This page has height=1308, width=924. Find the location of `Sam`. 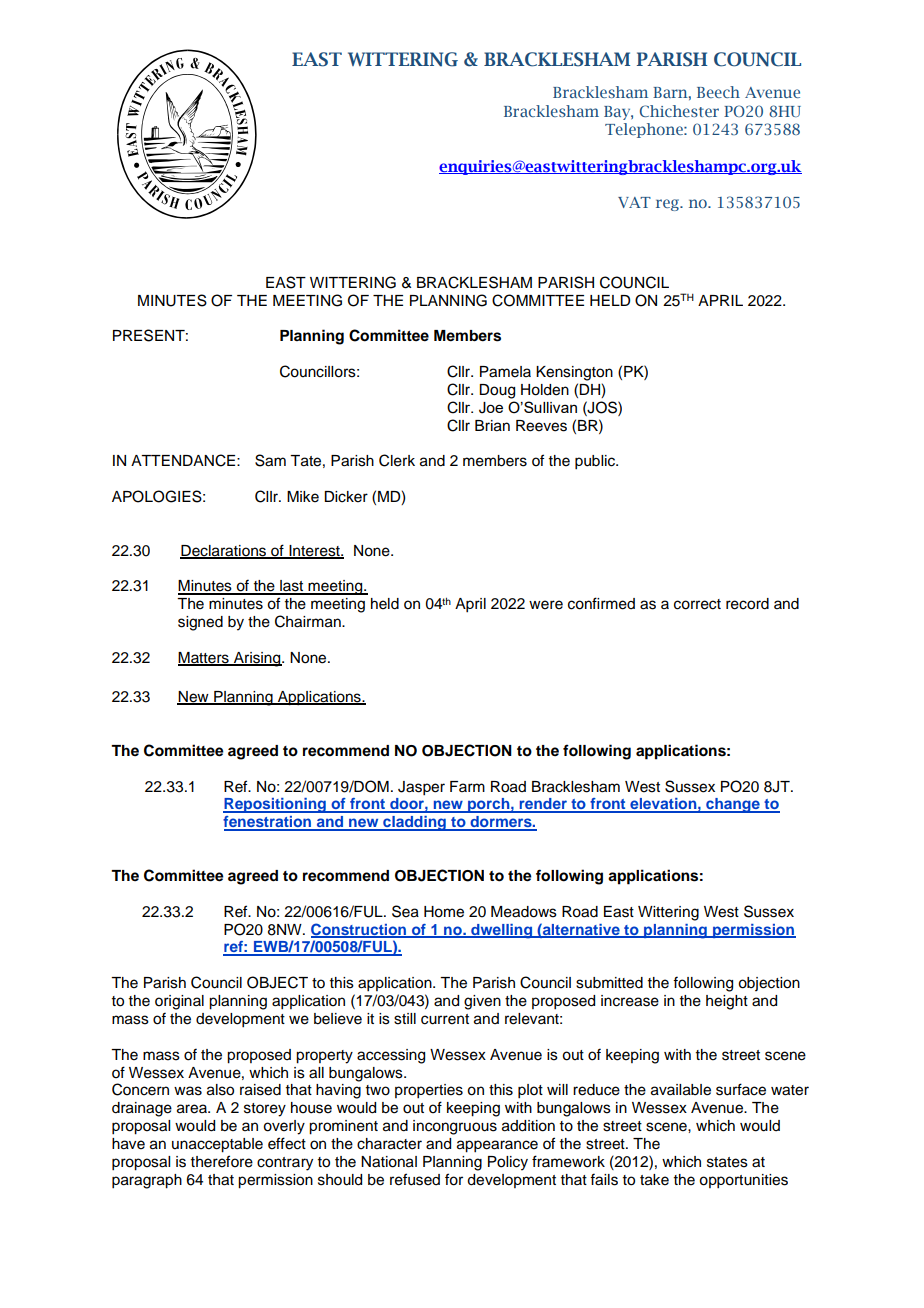

Sam is located at coordinates (270, 460).
